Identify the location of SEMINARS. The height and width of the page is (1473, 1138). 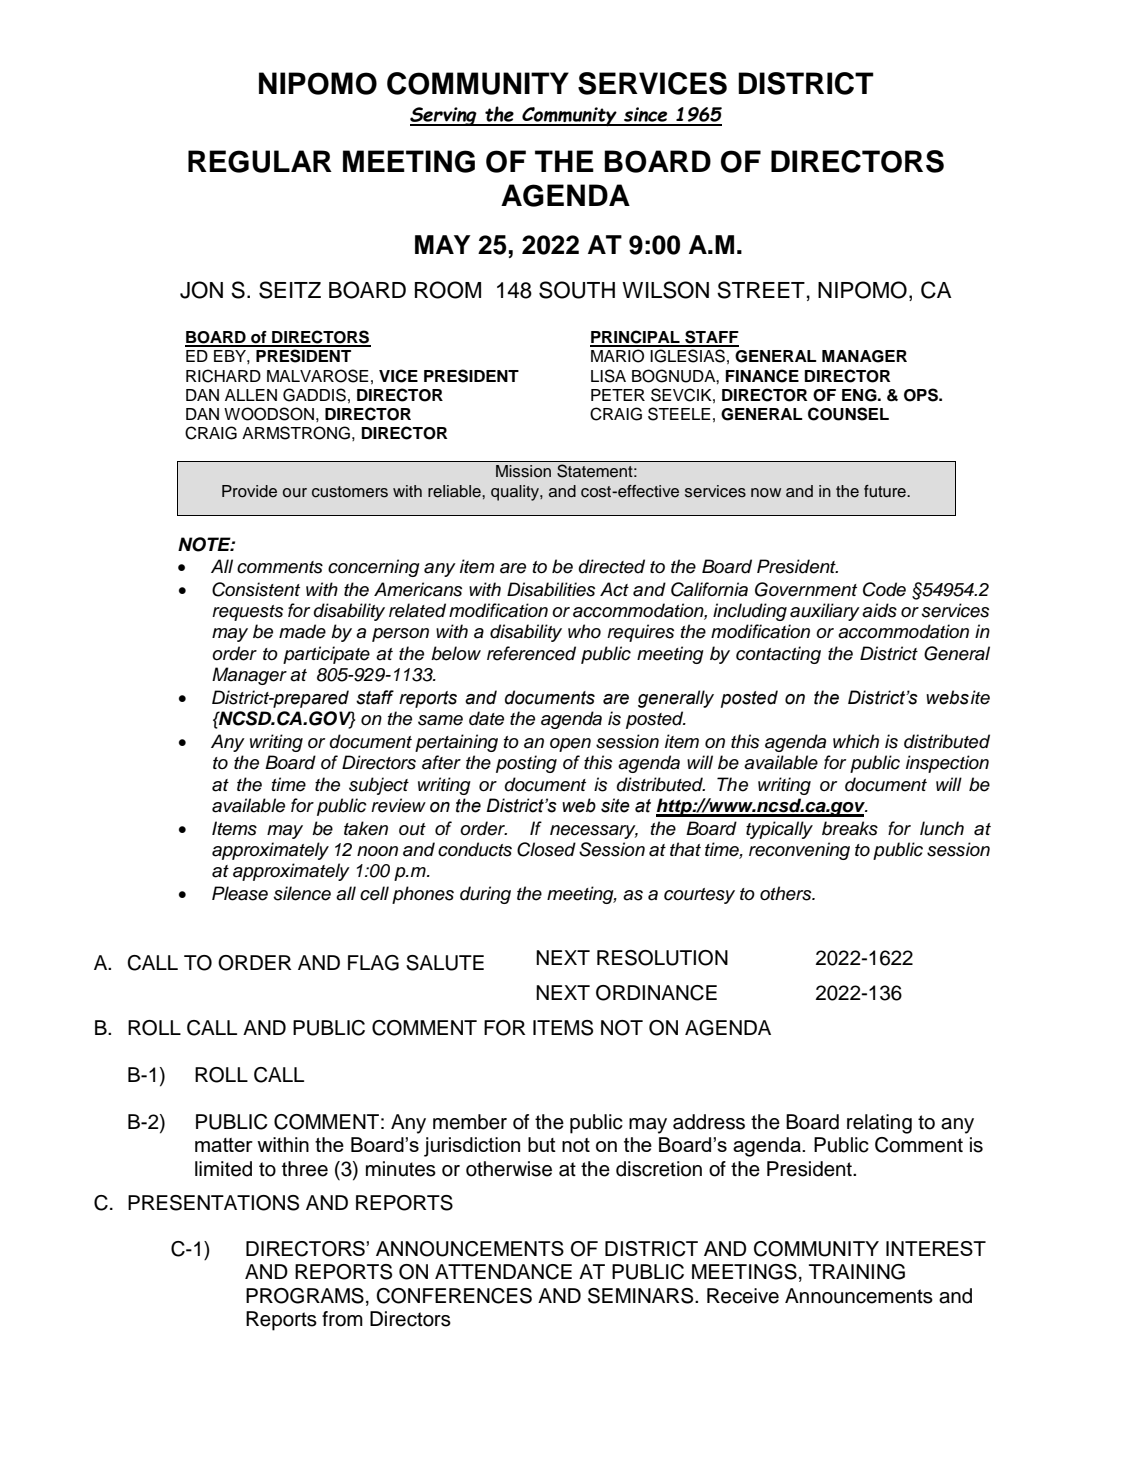
(642, 1296).
